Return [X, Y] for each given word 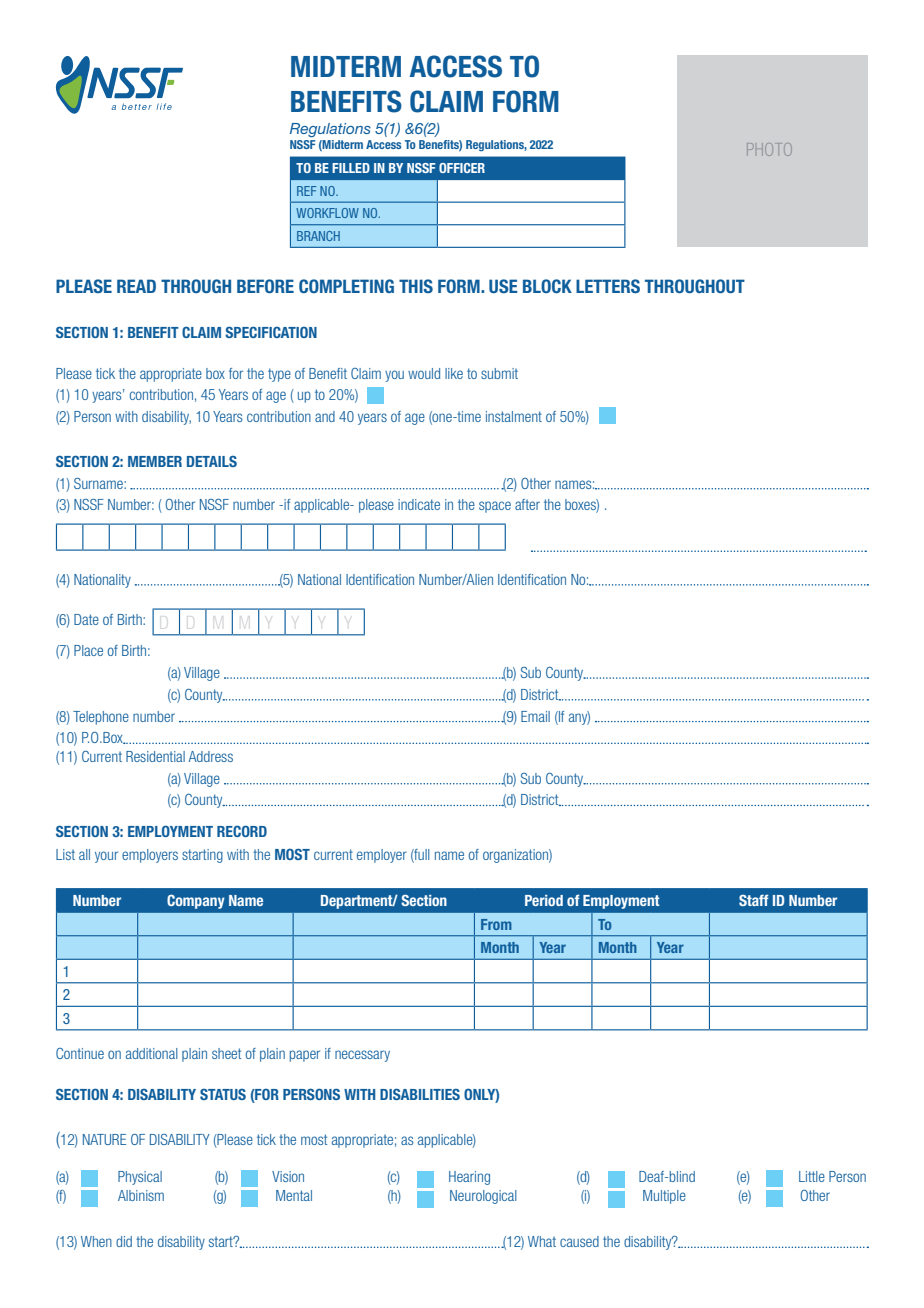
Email [535, 716]
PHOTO [769, 149]
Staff [754, 900]
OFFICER [462, 168]
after [527, 504]
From [496, 924]
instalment [514, 416]
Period [544, 900]
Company [196, 901]
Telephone [101, 718]
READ [136, 286]
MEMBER [155, 461]
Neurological [483, 1197]
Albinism [141, 1195]
